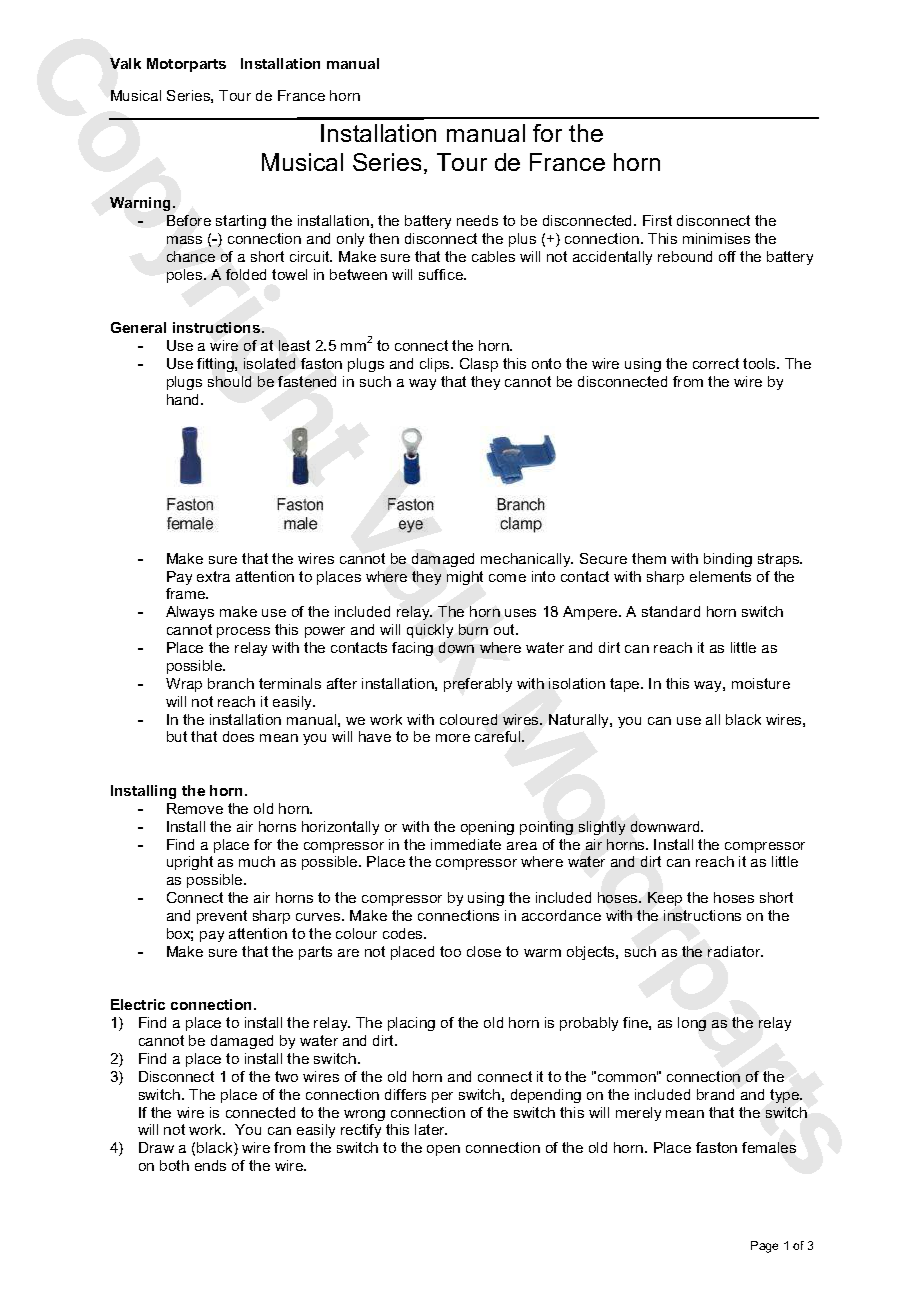  Describe the element at coordinates (431, 1129) in the screenshot. I see `later` at that location.
